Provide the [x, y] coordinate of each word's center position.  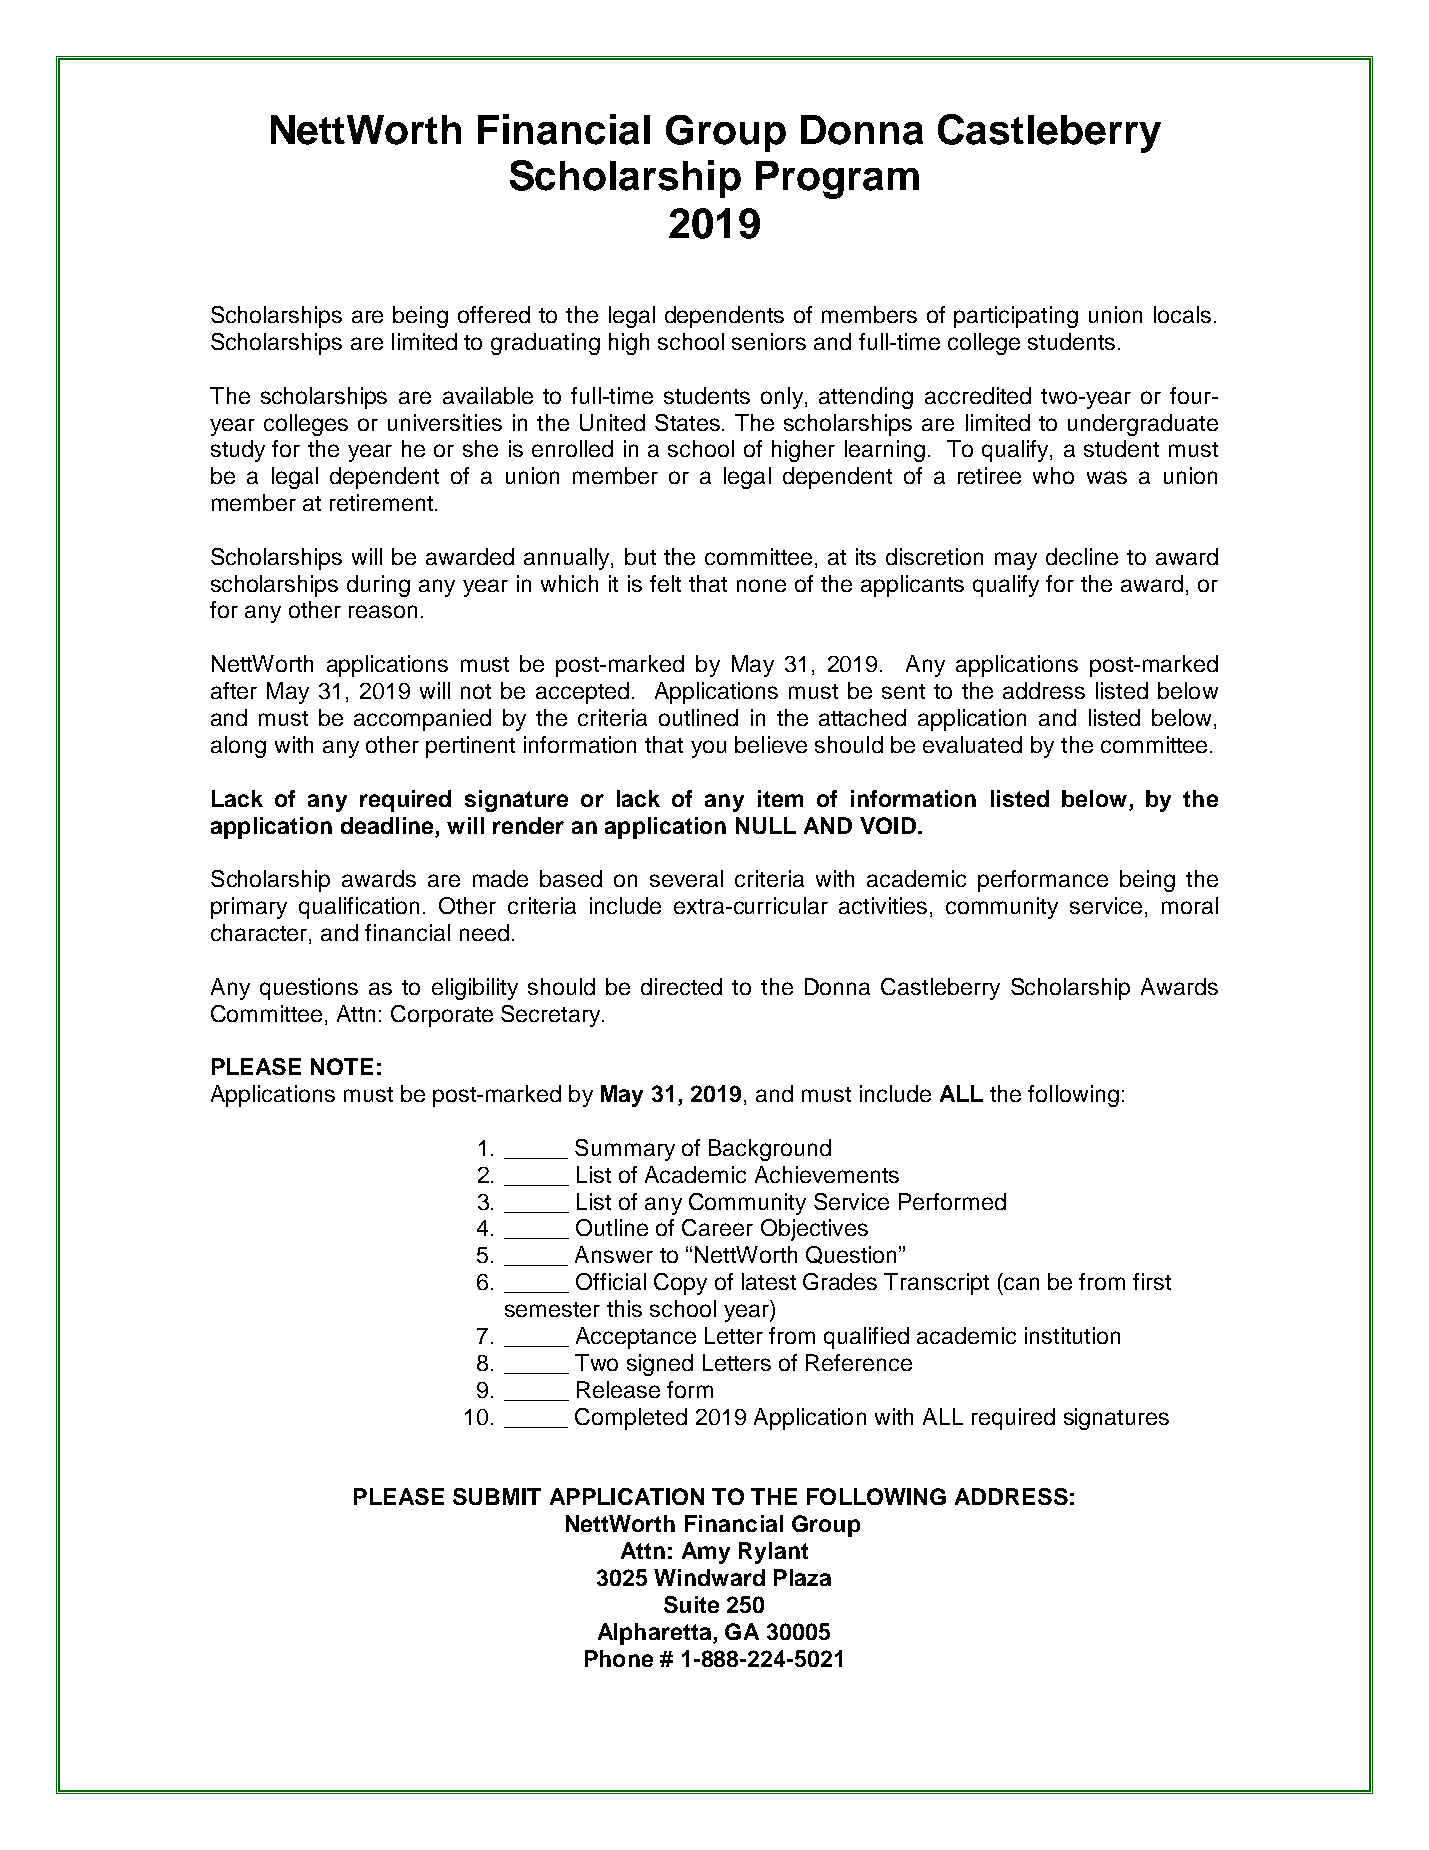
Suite [691, 1604]
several [686, 878]
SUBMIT [497, 1496]
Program [837, 180]
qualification [359, 908]
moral [1190, 905]
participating [1016, 317]
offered [494, 314]
